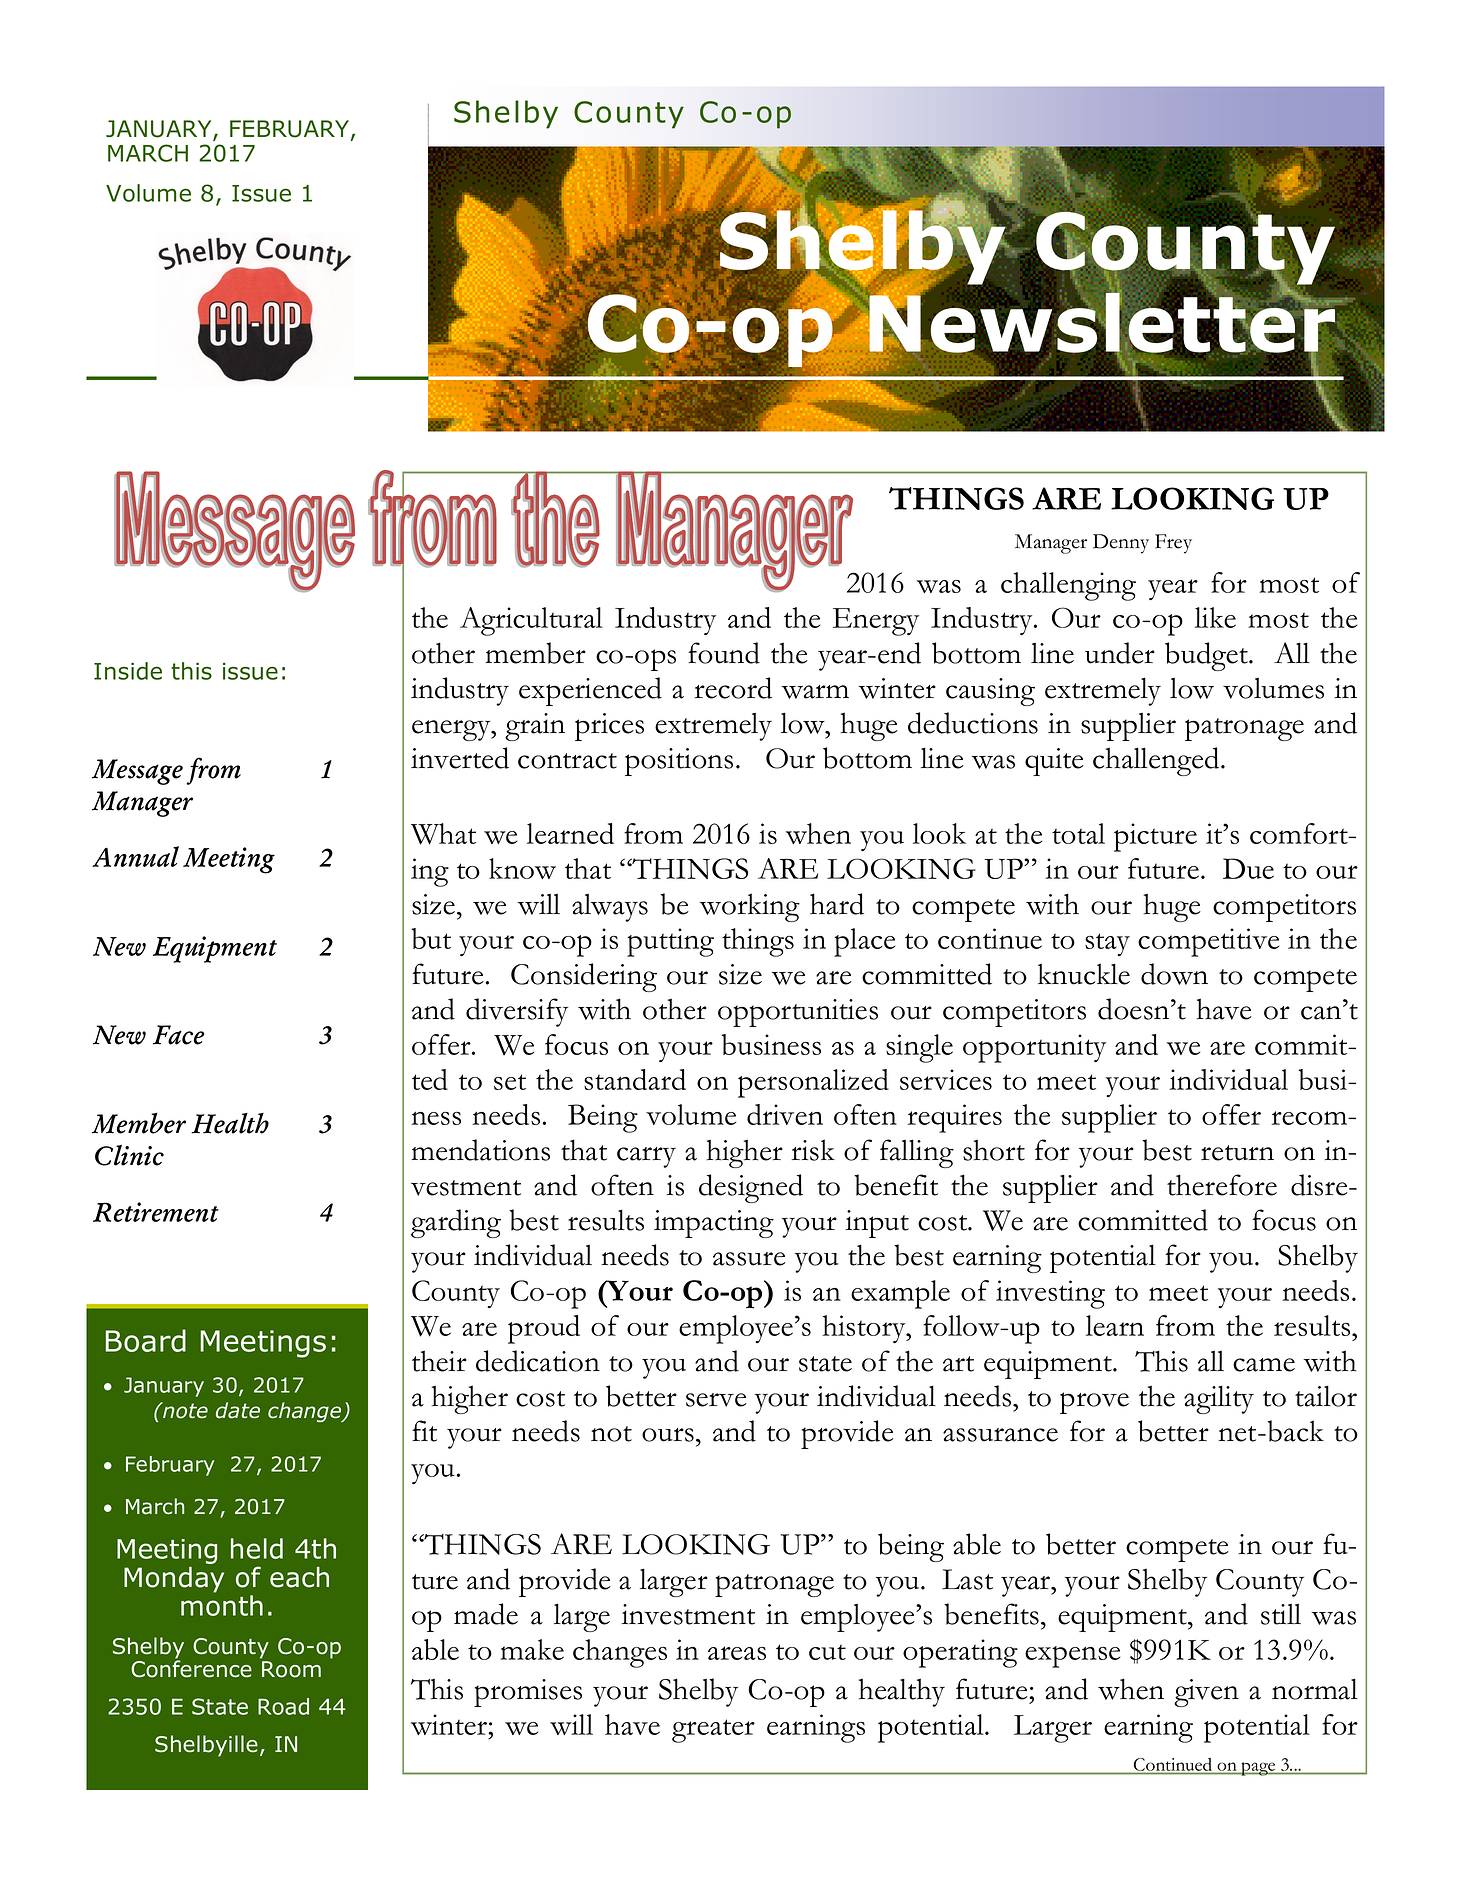 The width and height of the screenshot is (1471, 1904). Describe the element at coordinates (1237, 1153) in the screenshot. I see `return` at that location.
